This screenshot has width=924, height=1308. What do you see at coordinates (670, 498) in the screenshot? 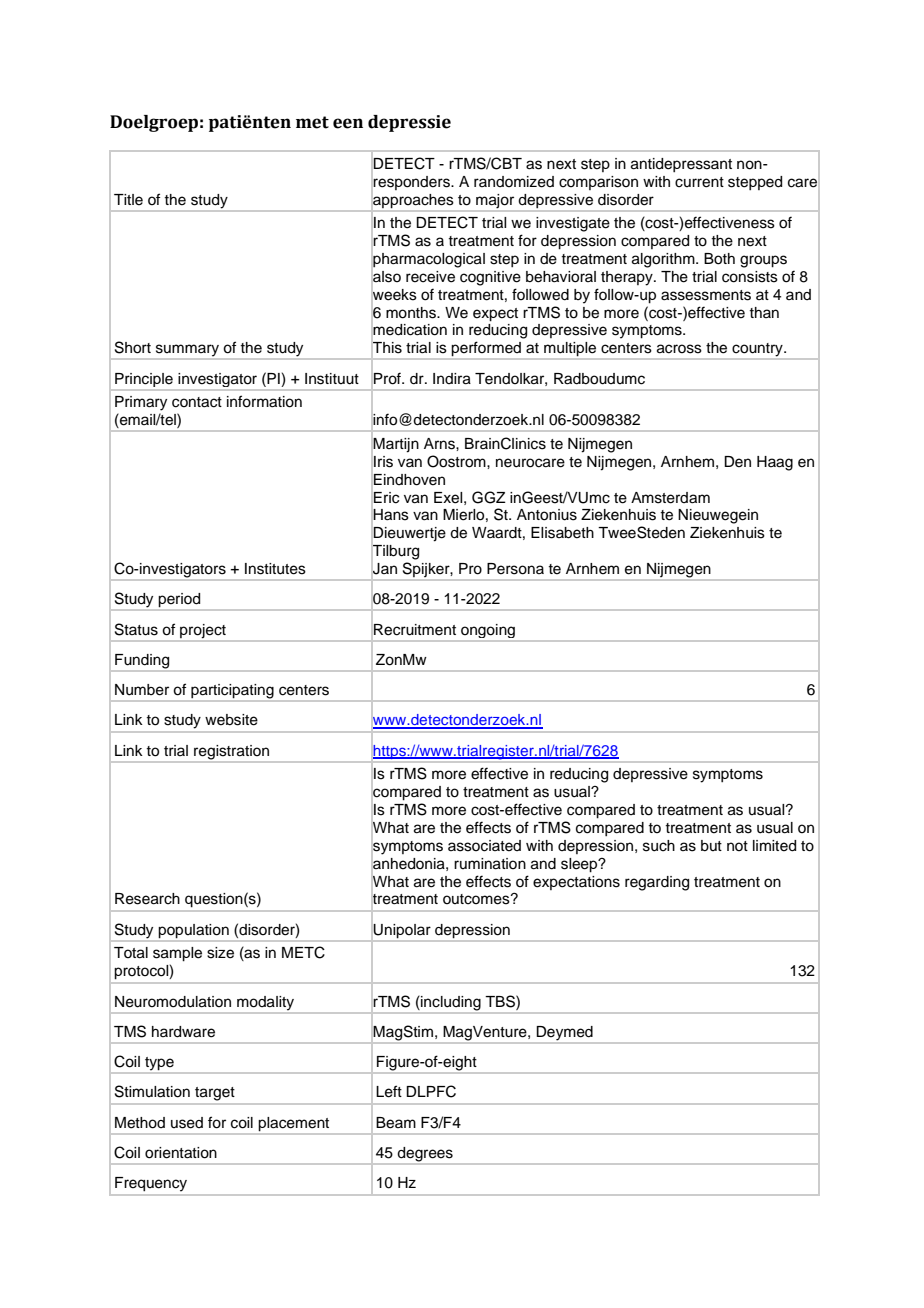
I see `Amsterdam` at bounding box center [670, 498].
